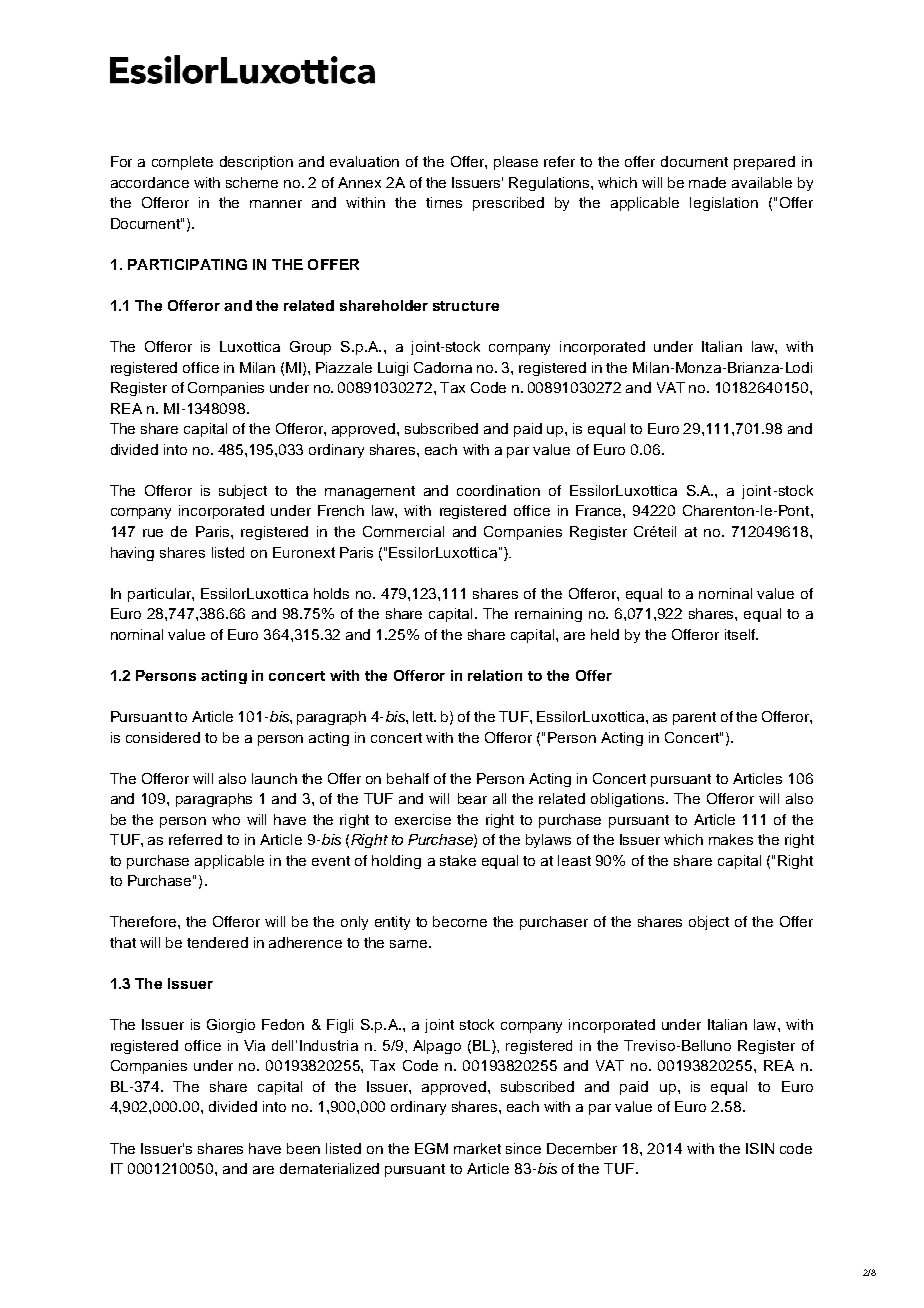 The height and width of the document is (1308, 924). Describe the element at coordinates (217, 942) in the document. I see `tendered` at that location.
